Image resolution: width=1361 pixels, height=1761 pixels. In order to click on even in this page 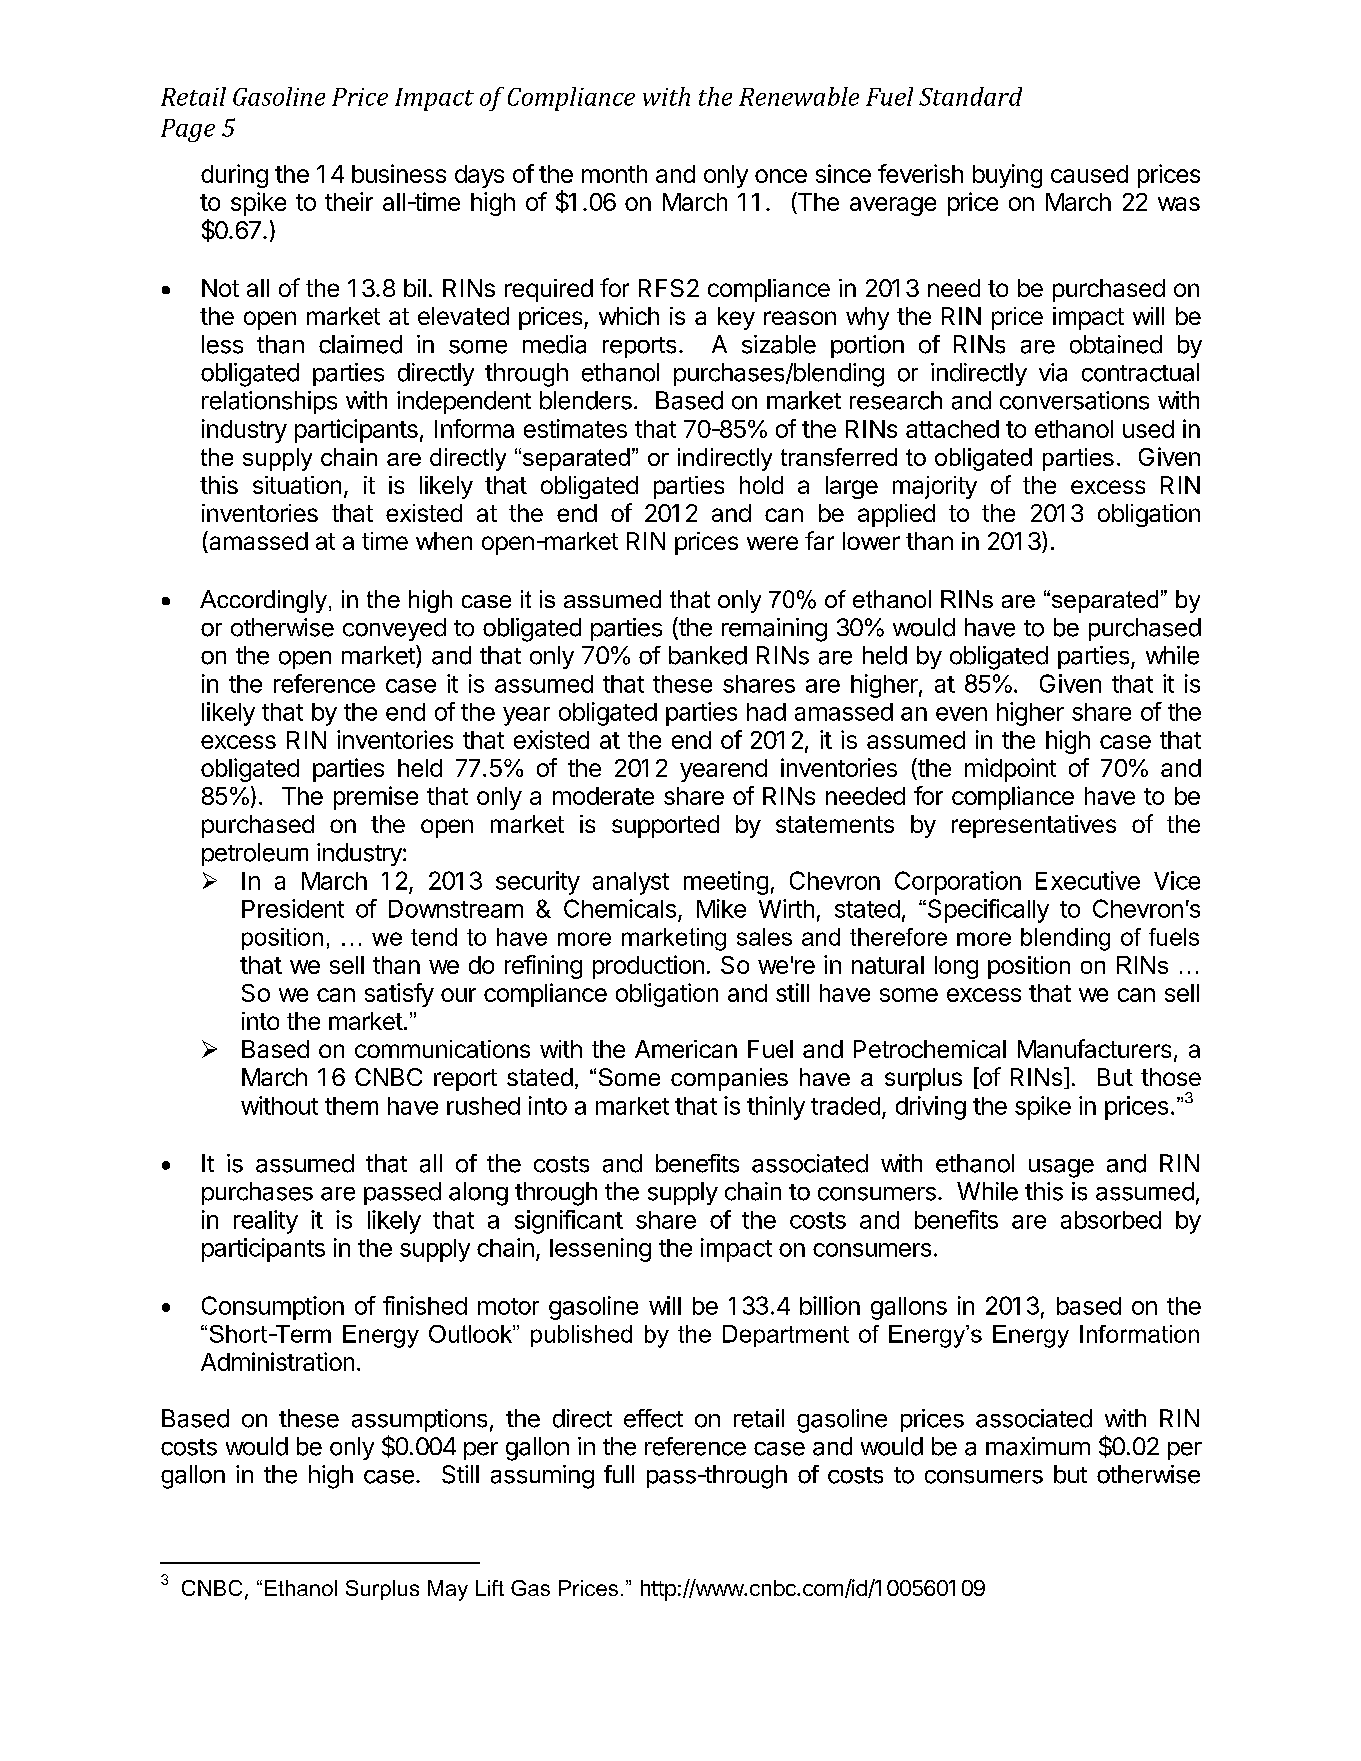, I will do `click(961, 714)`.
